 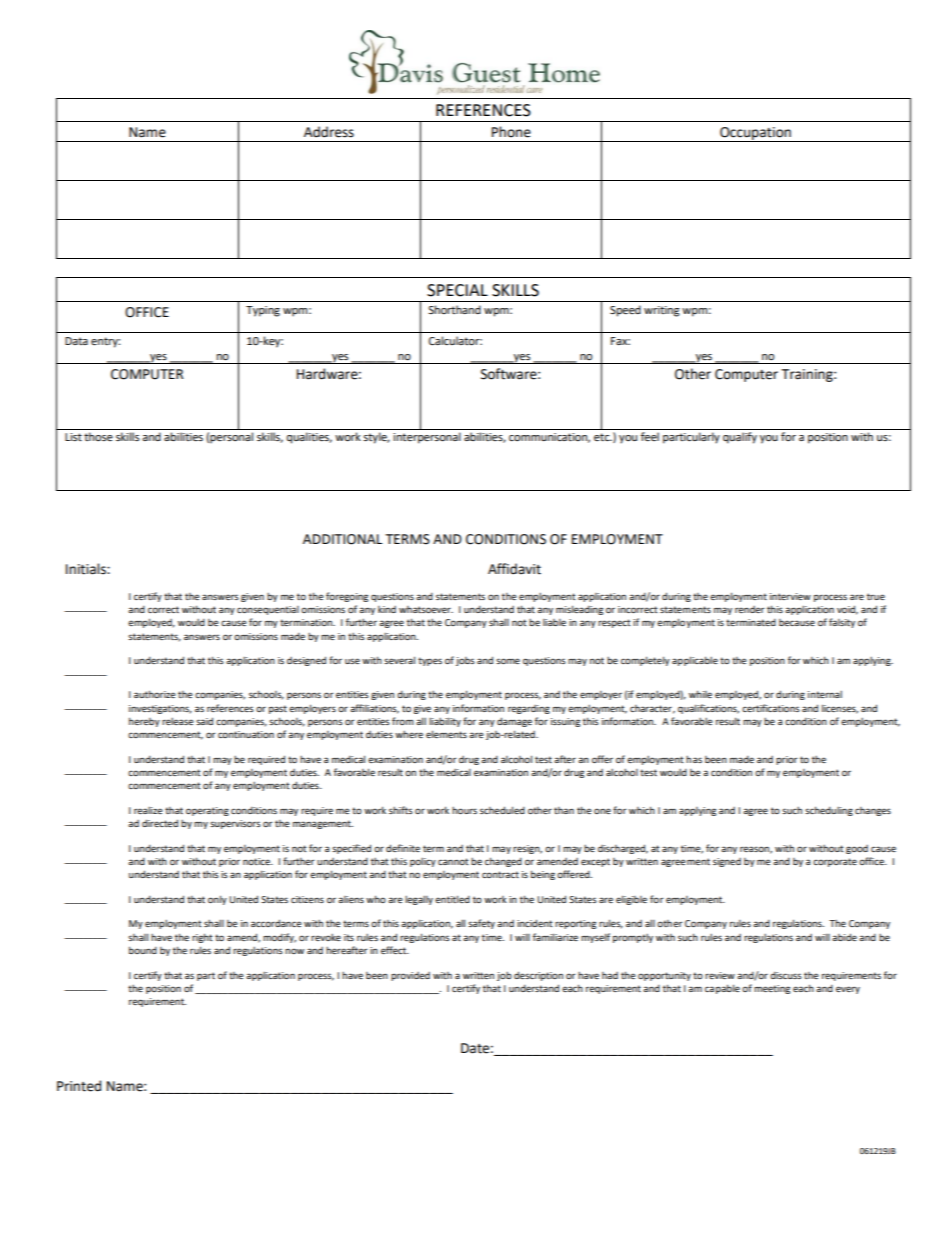 What do you see at coordinates (79, 1086) in the screenshot?
I see `Printed` at bounding box center [79, 1086].
